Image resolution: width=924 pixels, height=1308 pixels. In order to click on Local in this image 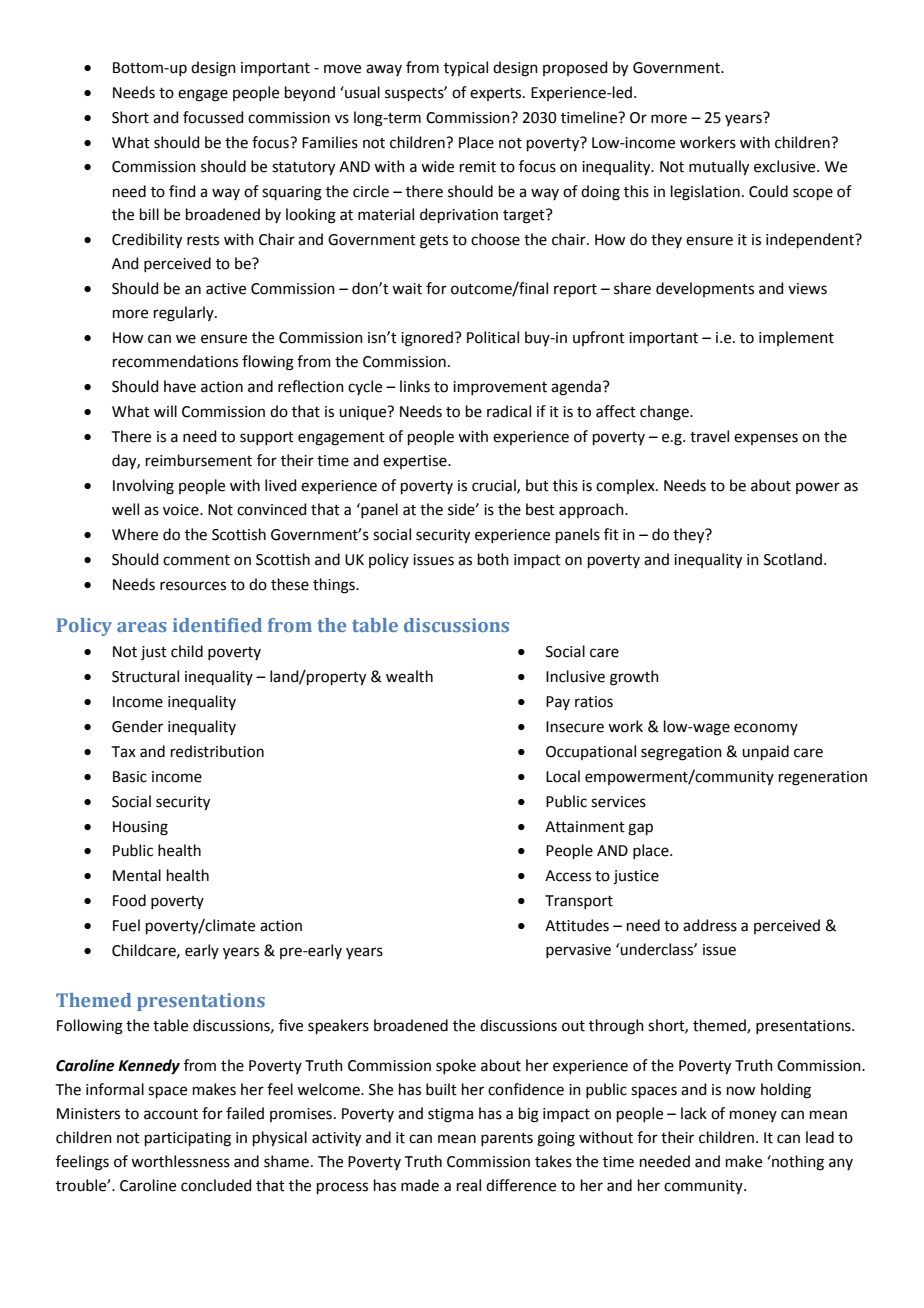, I will do `click(563, 776)`.
